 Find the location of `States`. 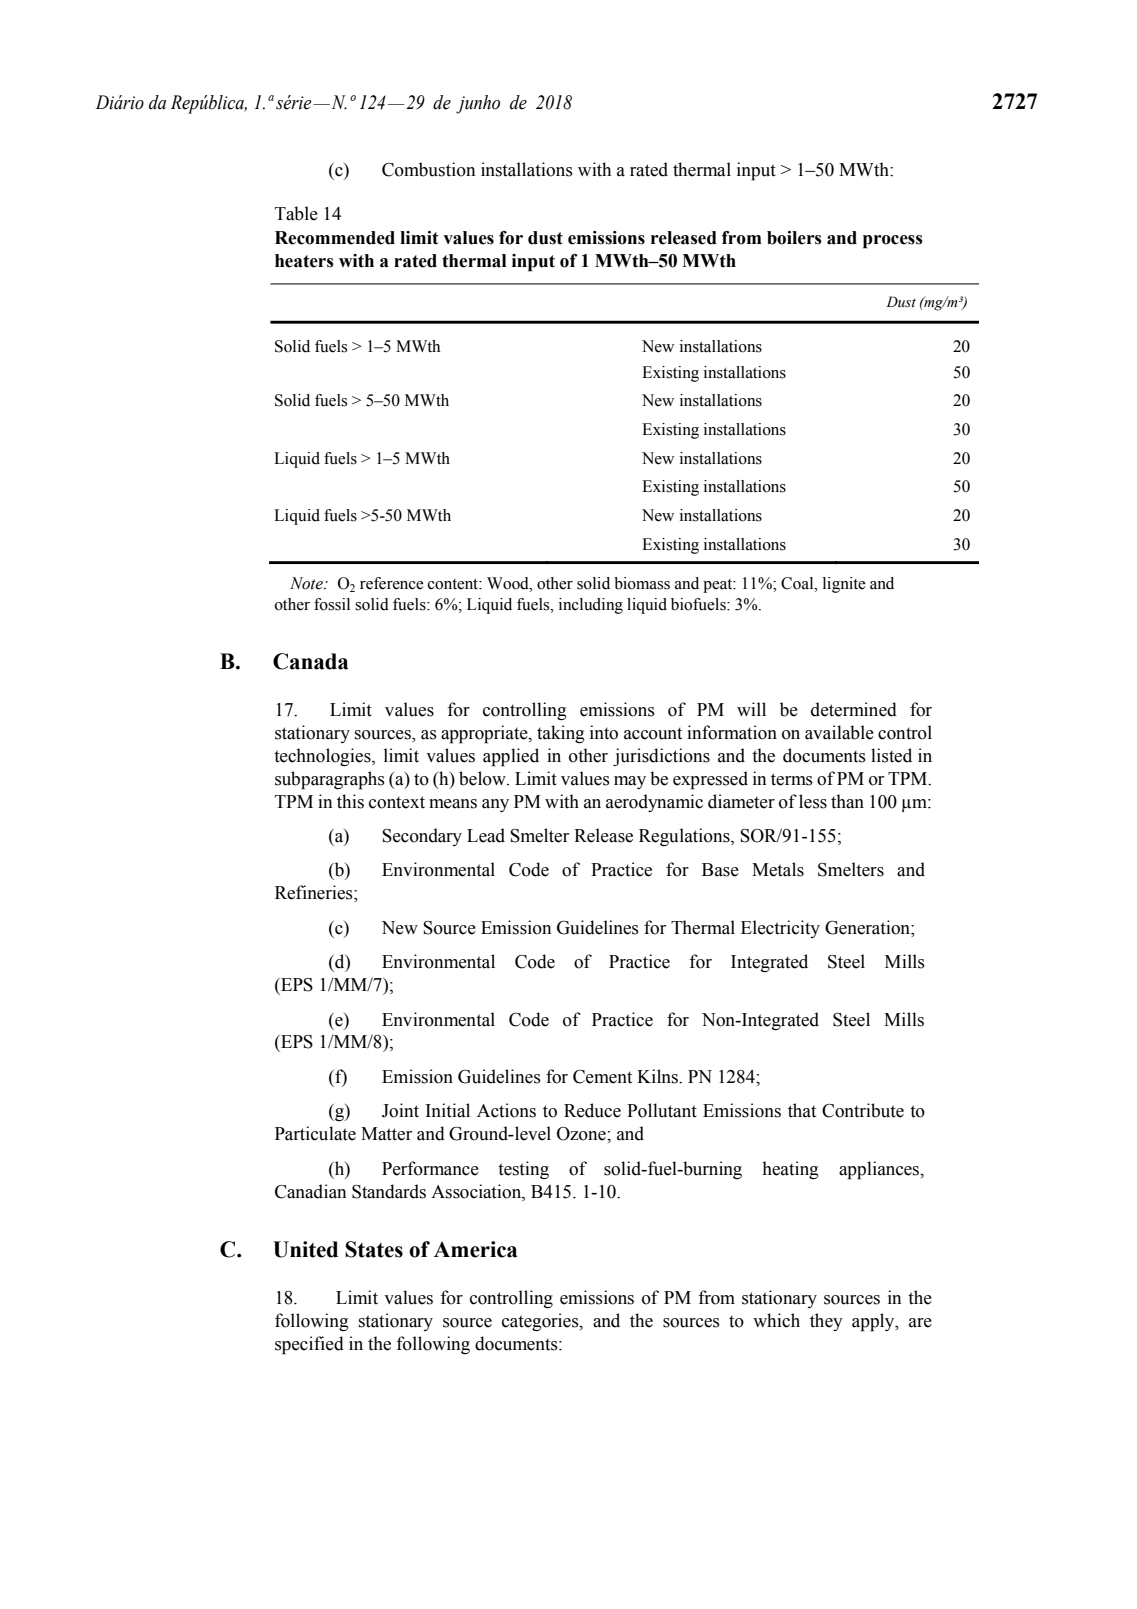

States is located at coordinates (374, 1249).
